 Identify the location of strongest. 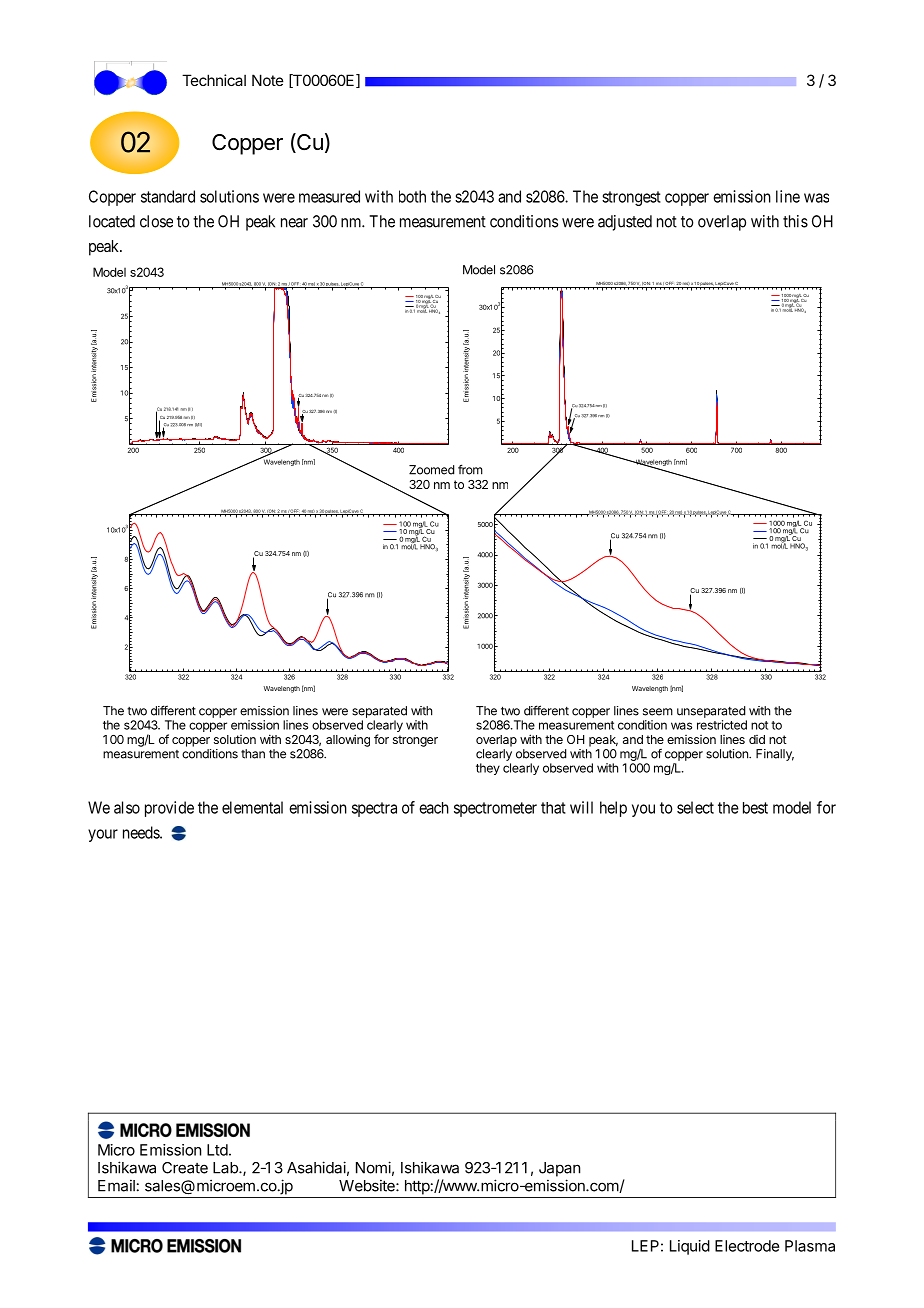
(631, 198).
